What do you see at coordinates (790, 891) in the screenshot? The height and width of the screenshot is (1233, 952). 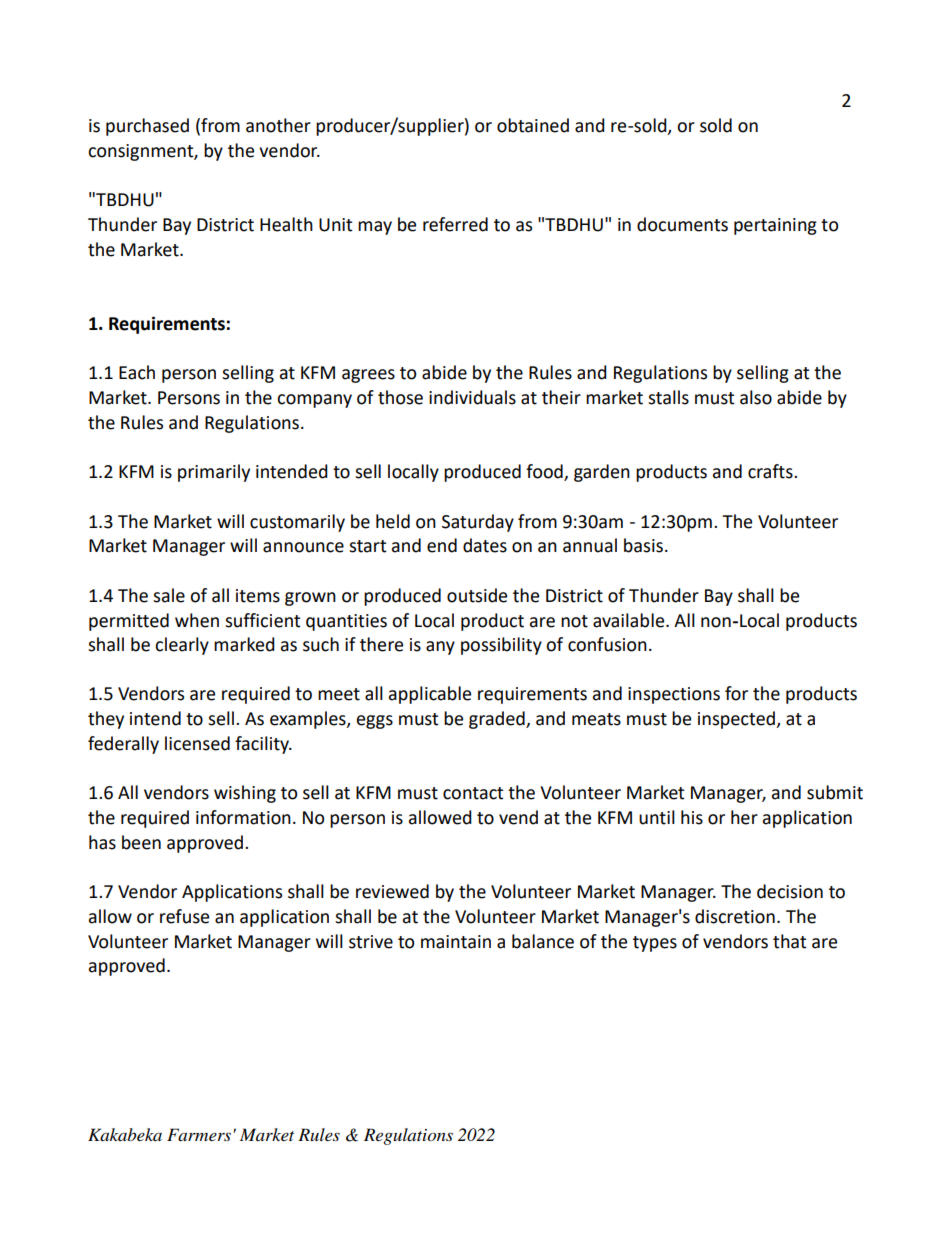 I see `decision` at bounding box center [790, 891].
